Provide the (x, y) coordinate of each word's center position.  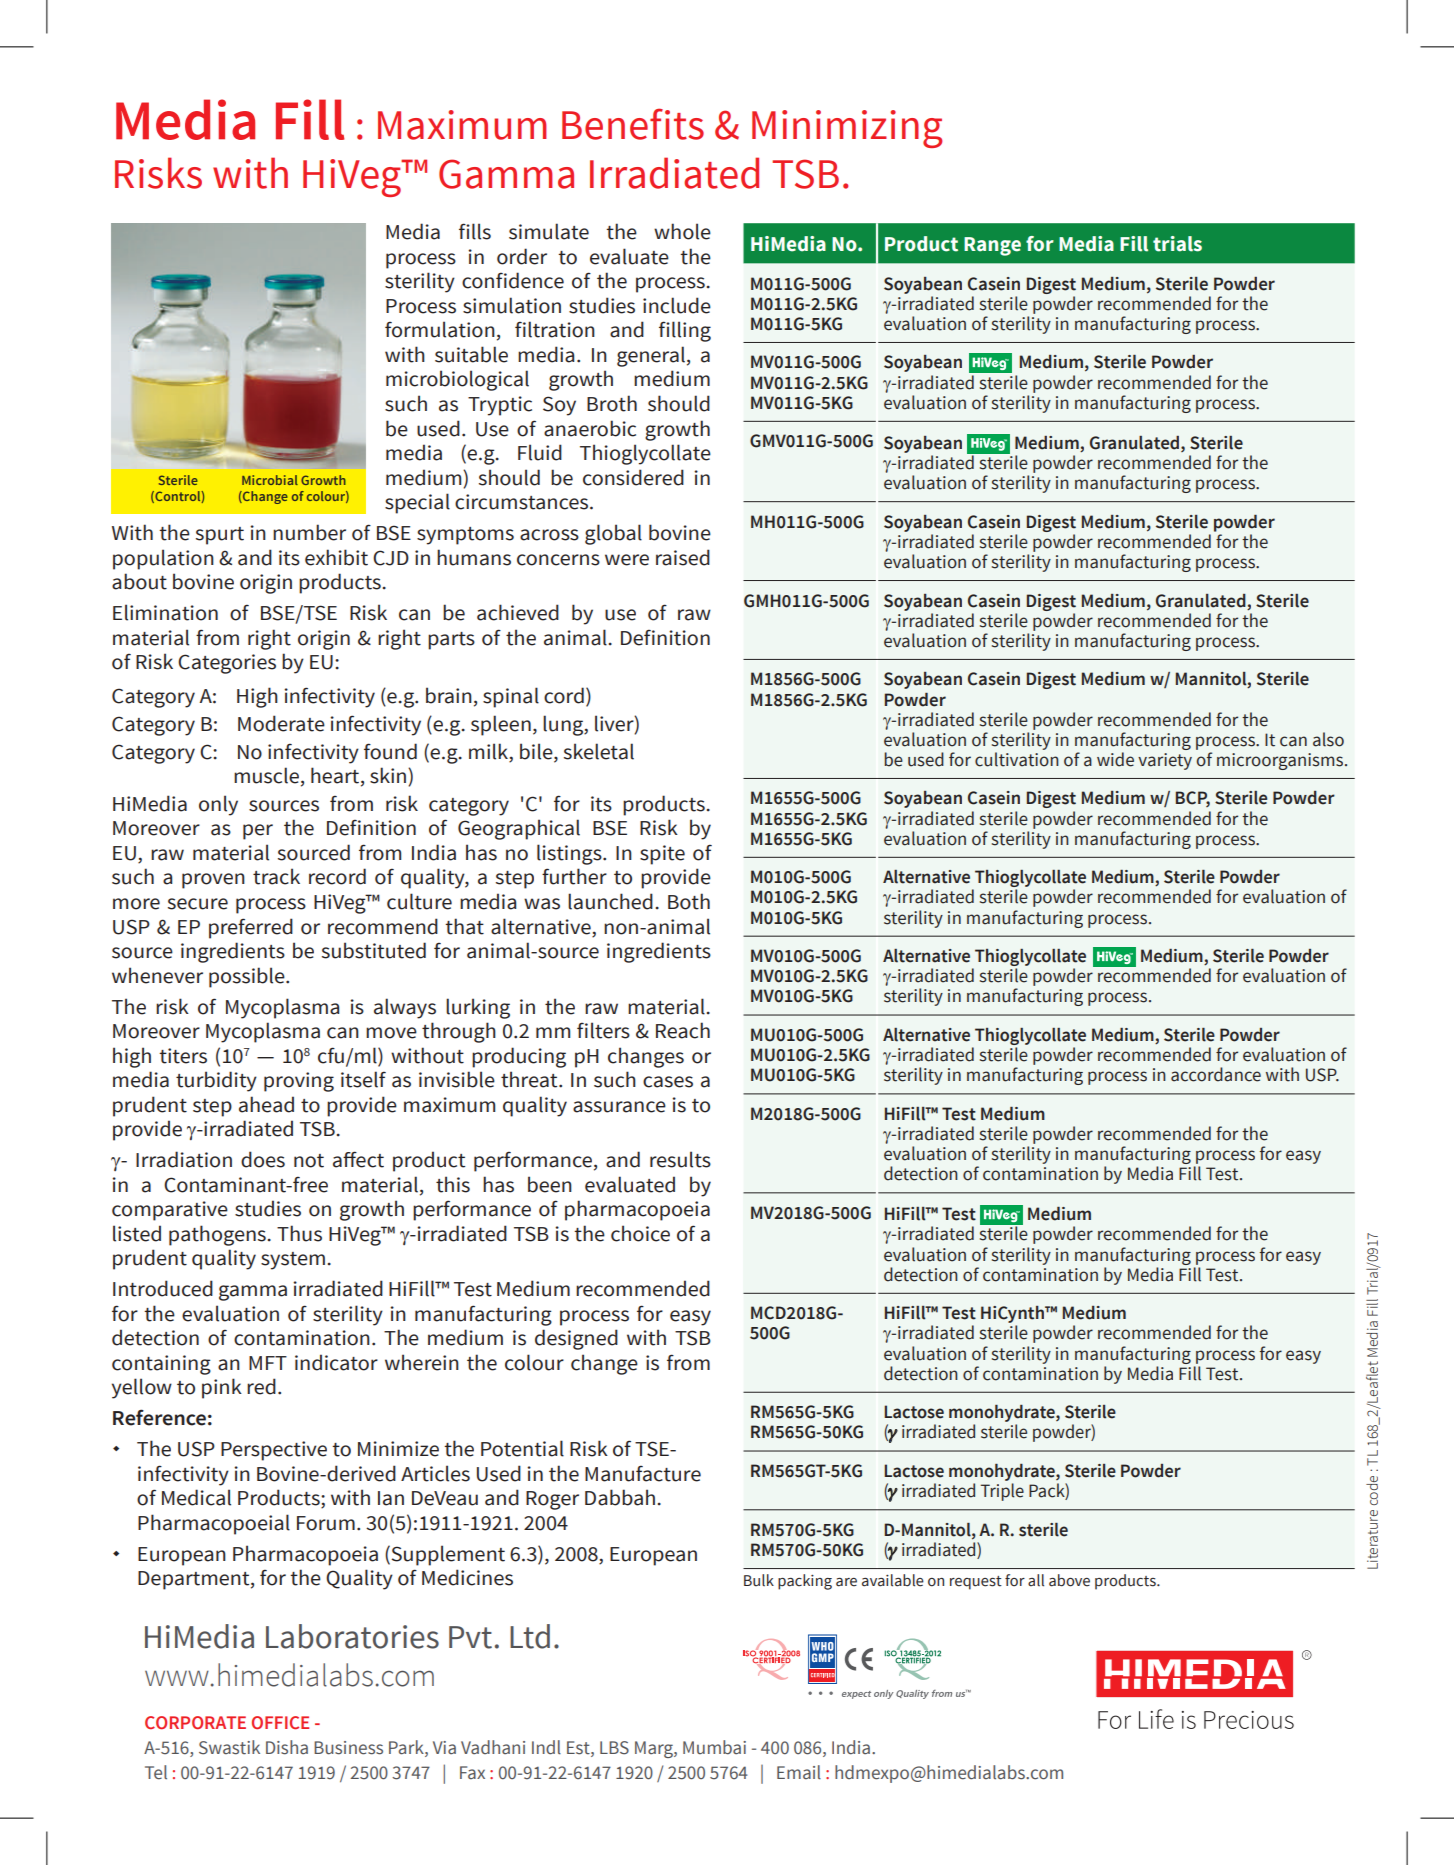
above (1069, 1580)
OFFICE (280, 1722)
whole (682, 231)
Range (992, 246)
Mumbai (714, 1747)
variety (1165, 761)
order (522, 256)
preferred (251, 928)
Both (689, 901)
